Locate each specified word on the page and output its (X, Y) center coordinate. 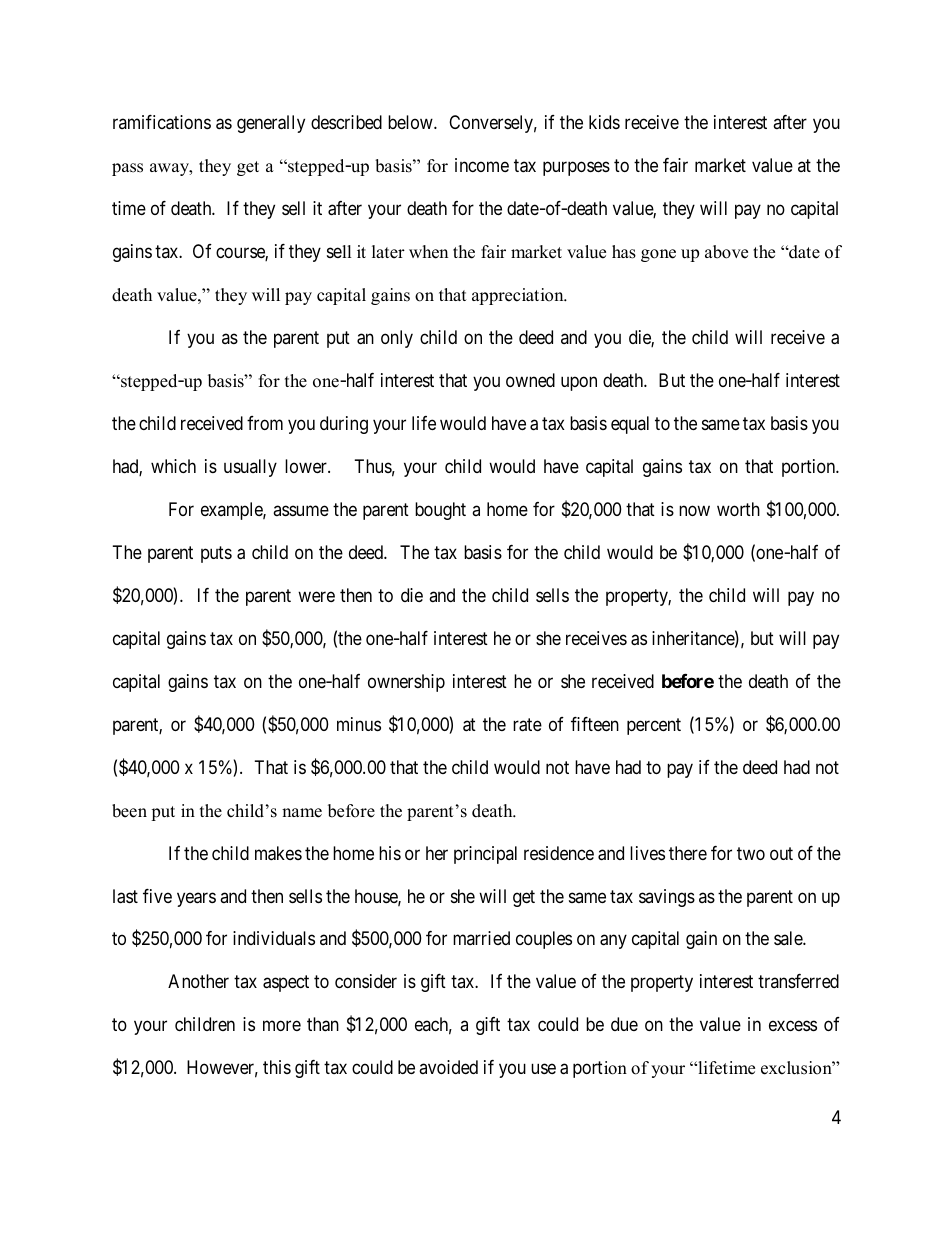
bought (440, 511)
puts (216, 554)
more (282, 1026)
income (482, 165)
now (694, 510)
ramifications (162, 122)
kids (604, 122)
